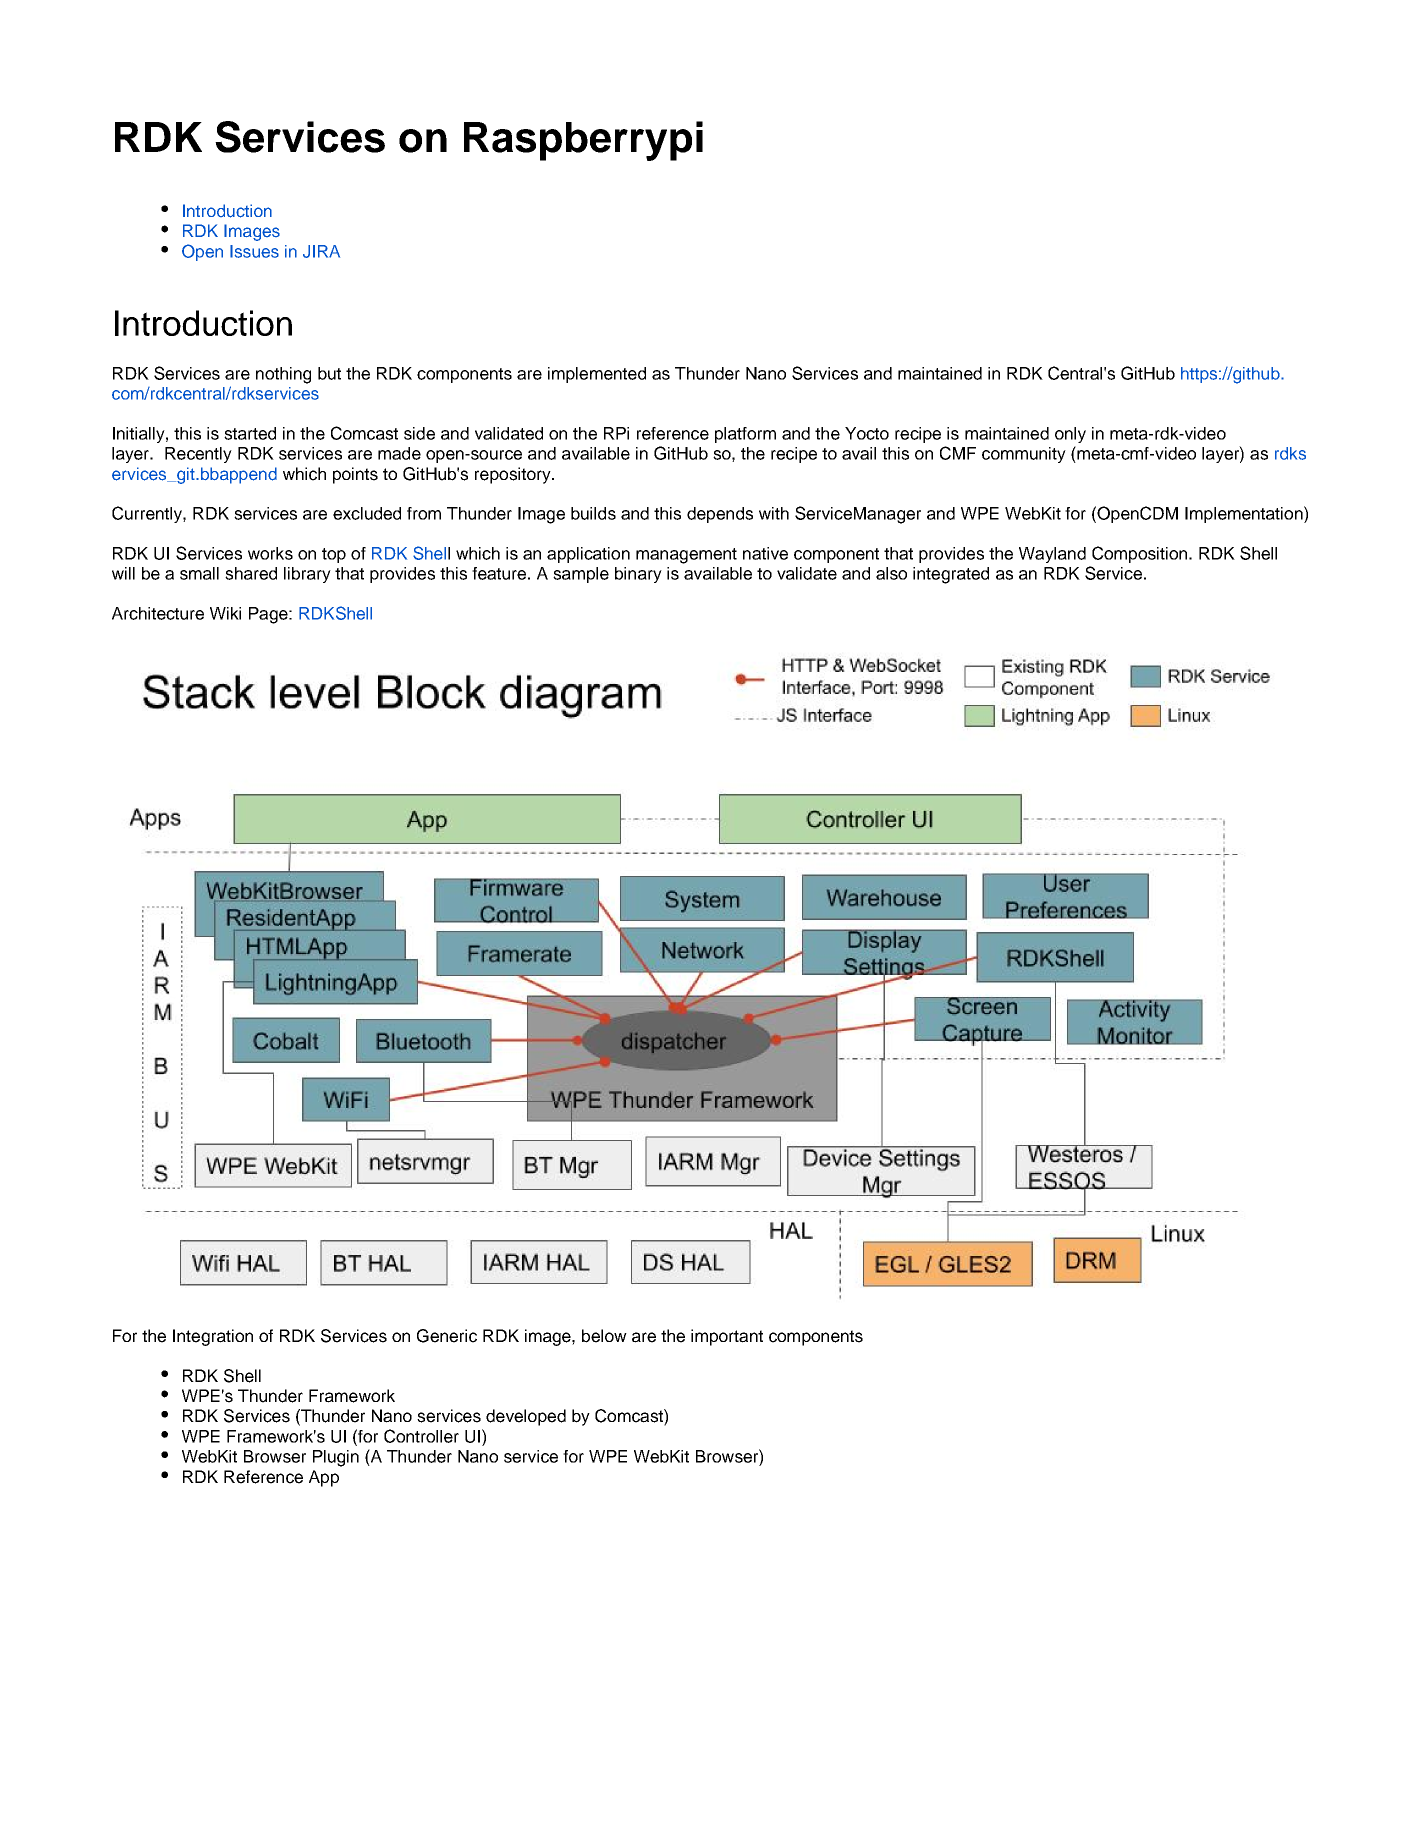  I want to click on important, so click(727, 1337).
